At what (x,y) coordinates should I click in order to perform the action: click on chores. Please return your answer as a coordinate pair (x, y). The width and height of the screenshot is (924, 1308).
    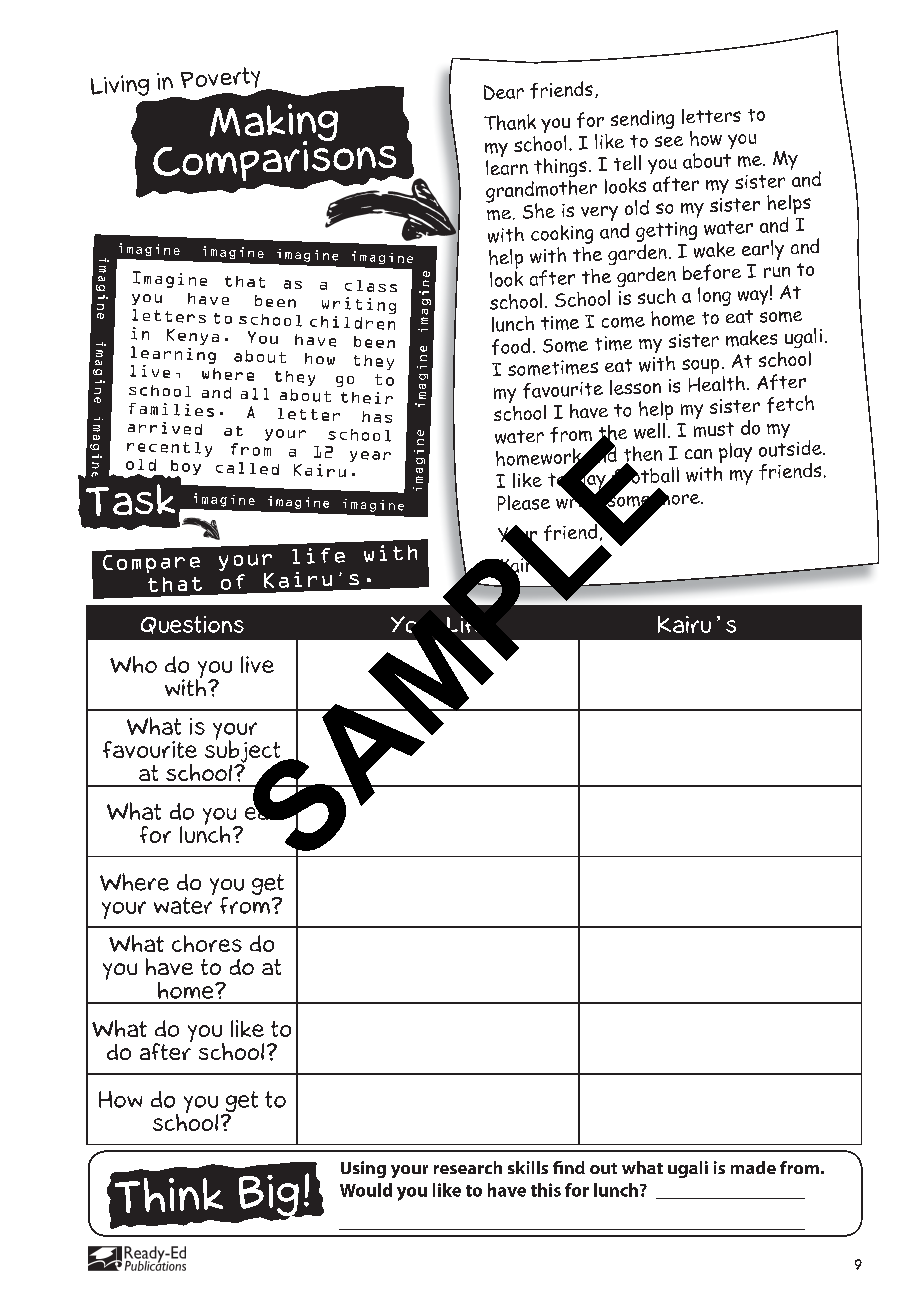
    Looking at the image, I should click on (207, 943).
